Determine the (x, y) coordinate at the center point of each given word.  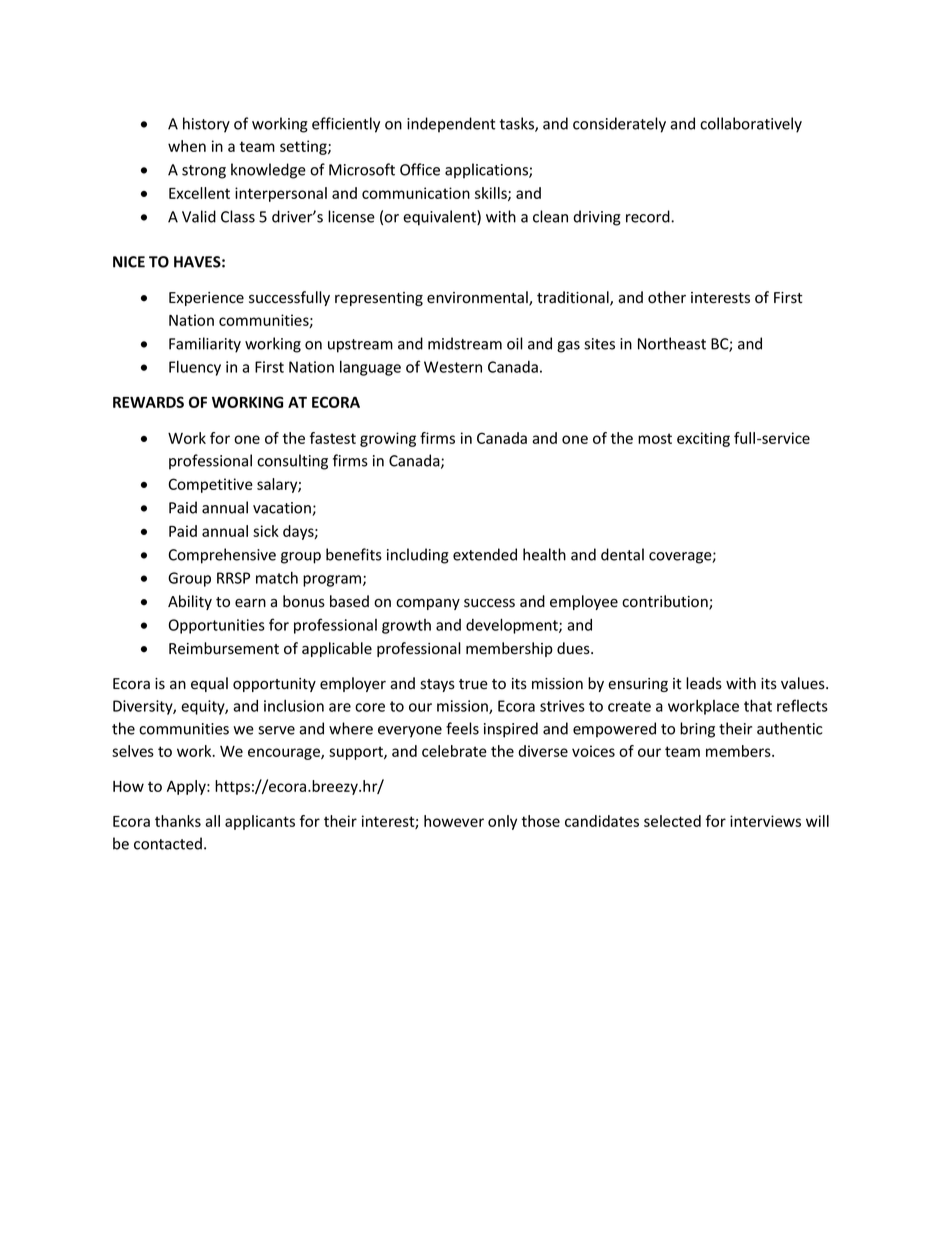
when (187, 146)
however (454, 821)
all (212, 821)
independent (451, 125)
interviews (765, 821)
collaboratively (751, 125)
